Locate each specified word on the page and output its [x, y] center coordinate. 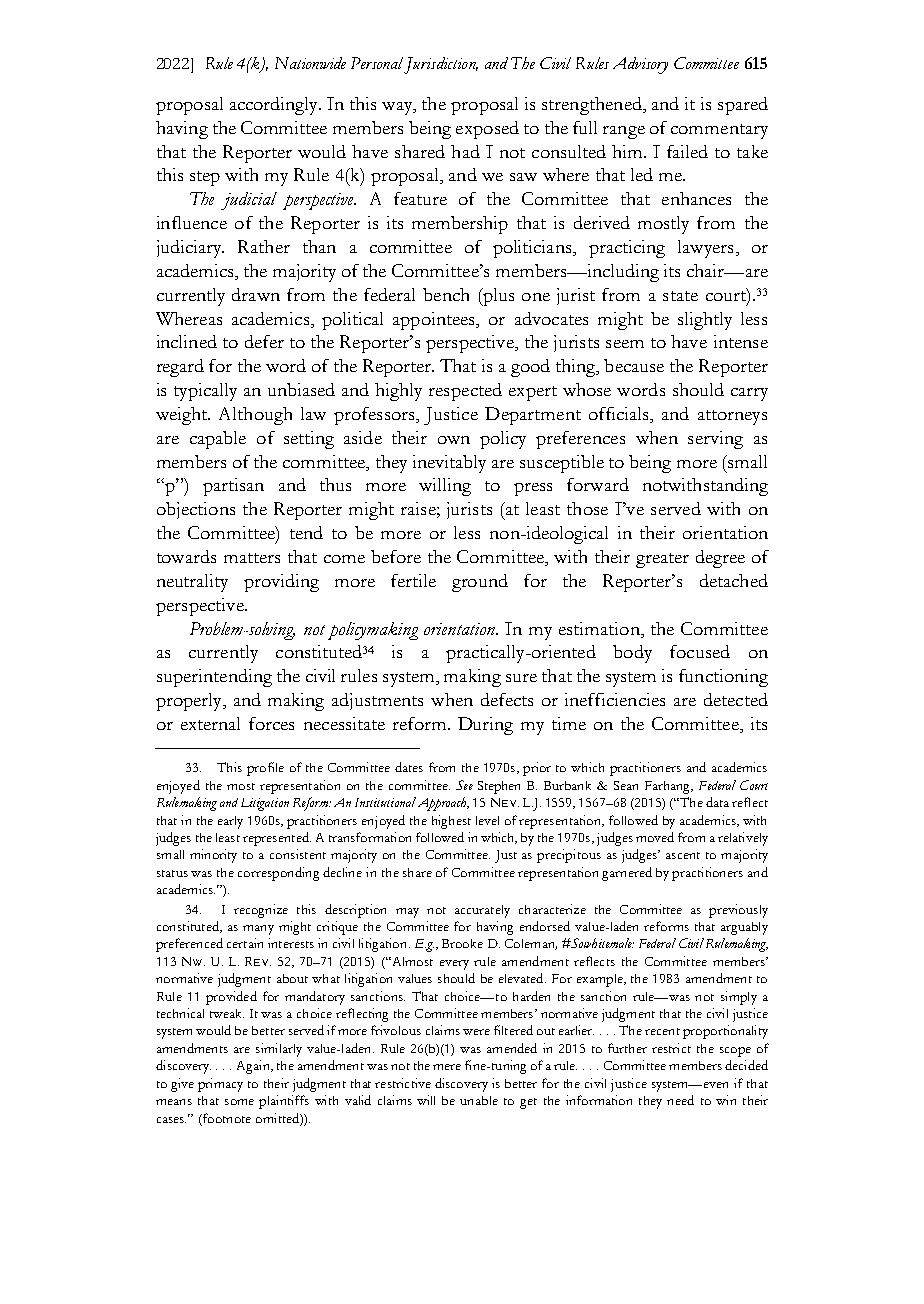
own [454, 440]
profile [265, 769]
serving [715, 440]
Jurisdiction [441, 65]
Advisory [640, 65]
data [717, 802]
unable [479, 1100]
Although [255, 416]
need [680, 1100]
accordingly [275, 106]
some [239, 1102]
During [485, 726]
